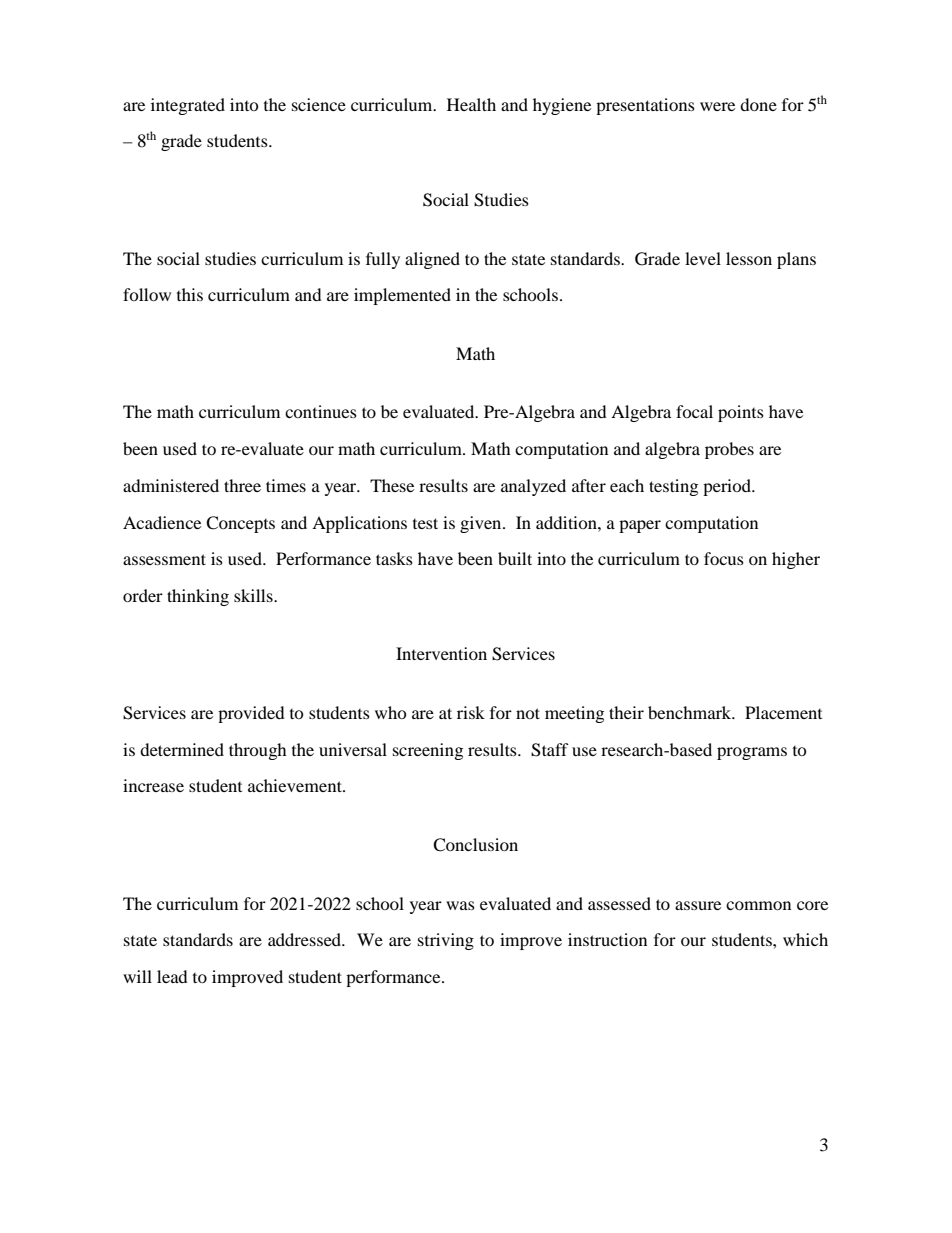  What do you see at coordinates (717, 106) in the screenshot?
I see `were` at bounding box center [717, 106].
